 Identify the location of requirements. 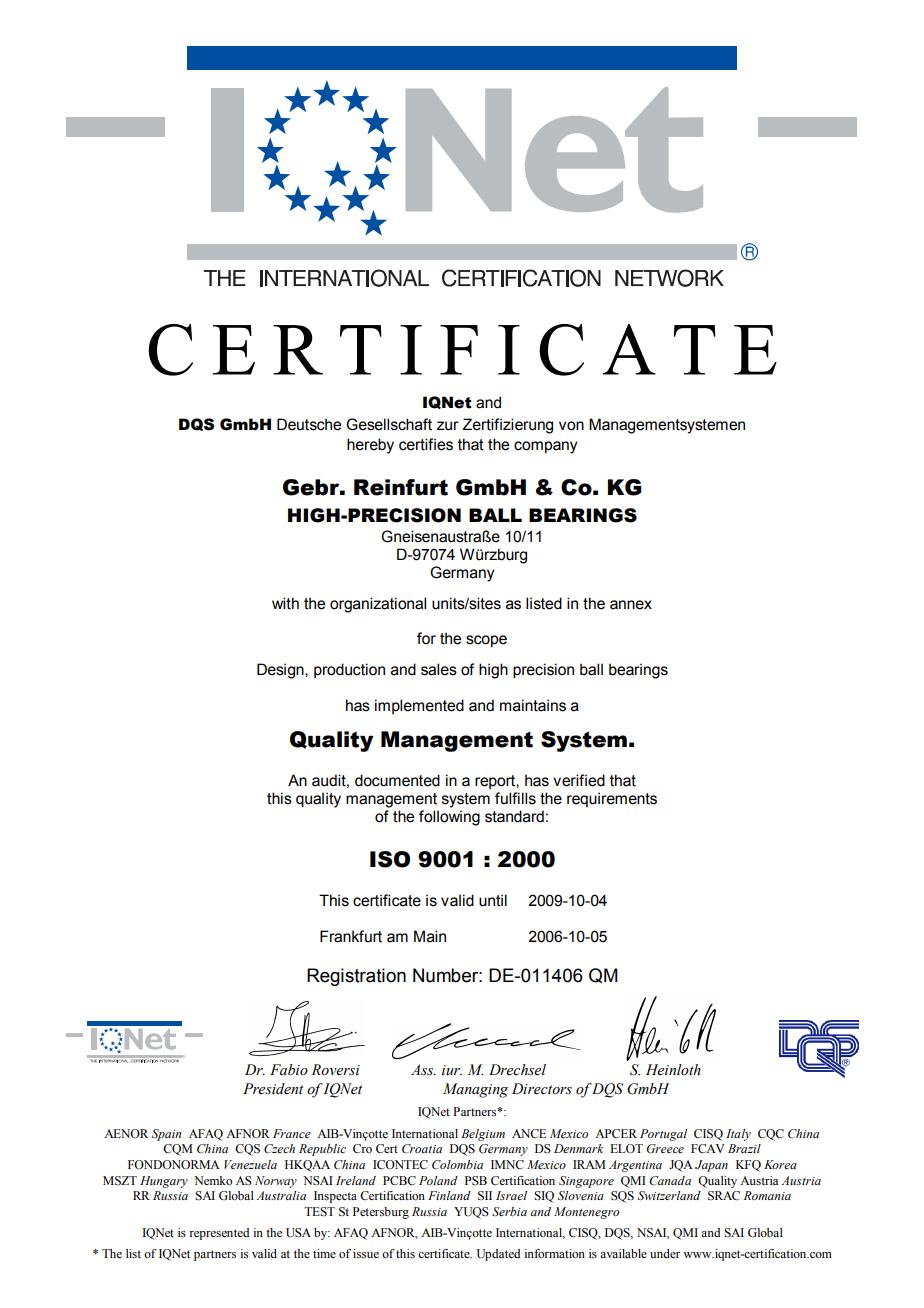
(612, 799).
